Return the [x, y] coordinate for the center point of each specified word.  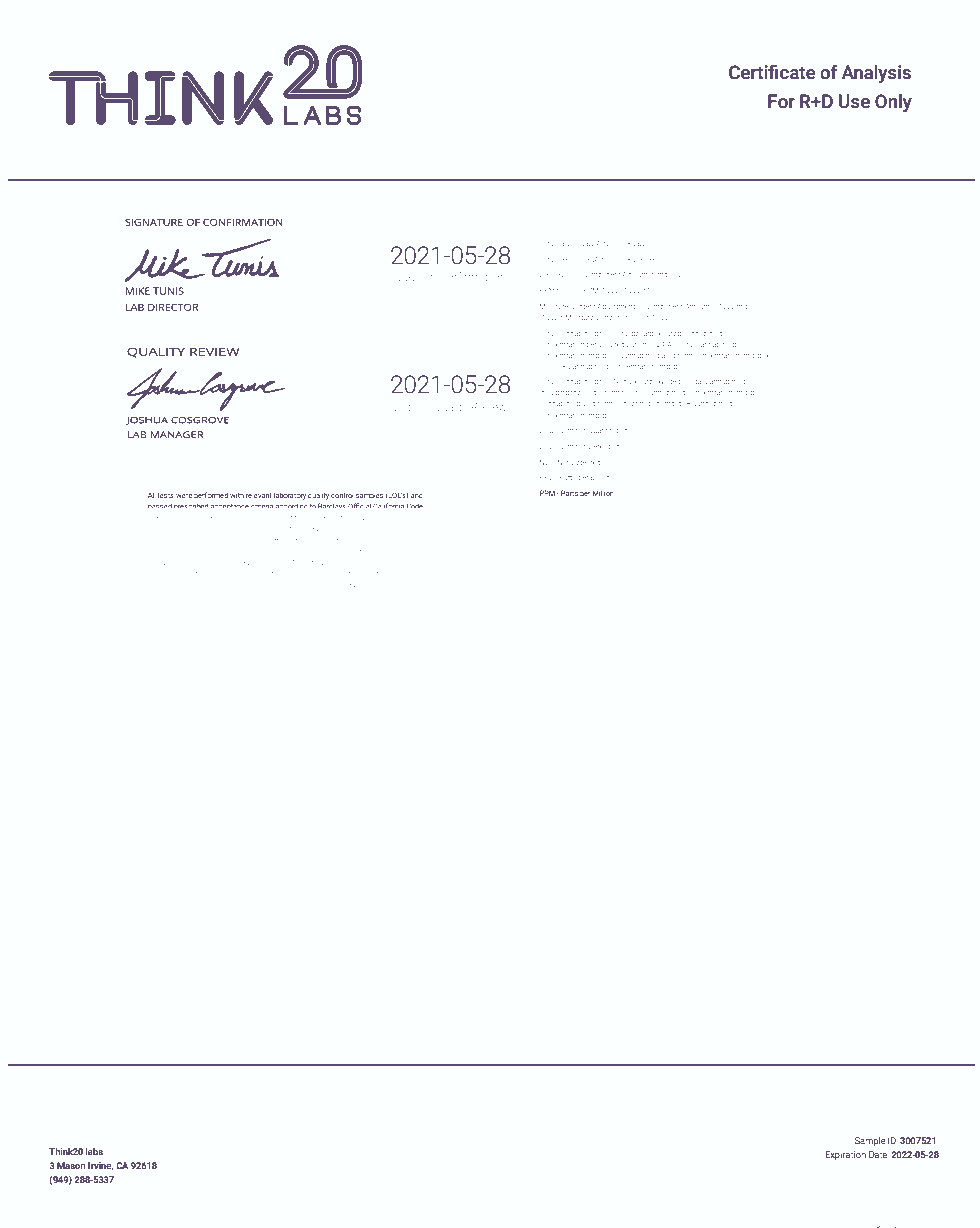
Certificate [772, 72]
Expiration [845, 1155]
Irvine [101, 1166]
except [199, 585]
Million [603, 493]
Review [489, 406]
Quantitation [608, 430]
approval [310, 585]
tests [165, 495]
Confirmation [470, 276]
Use [854, 101]
